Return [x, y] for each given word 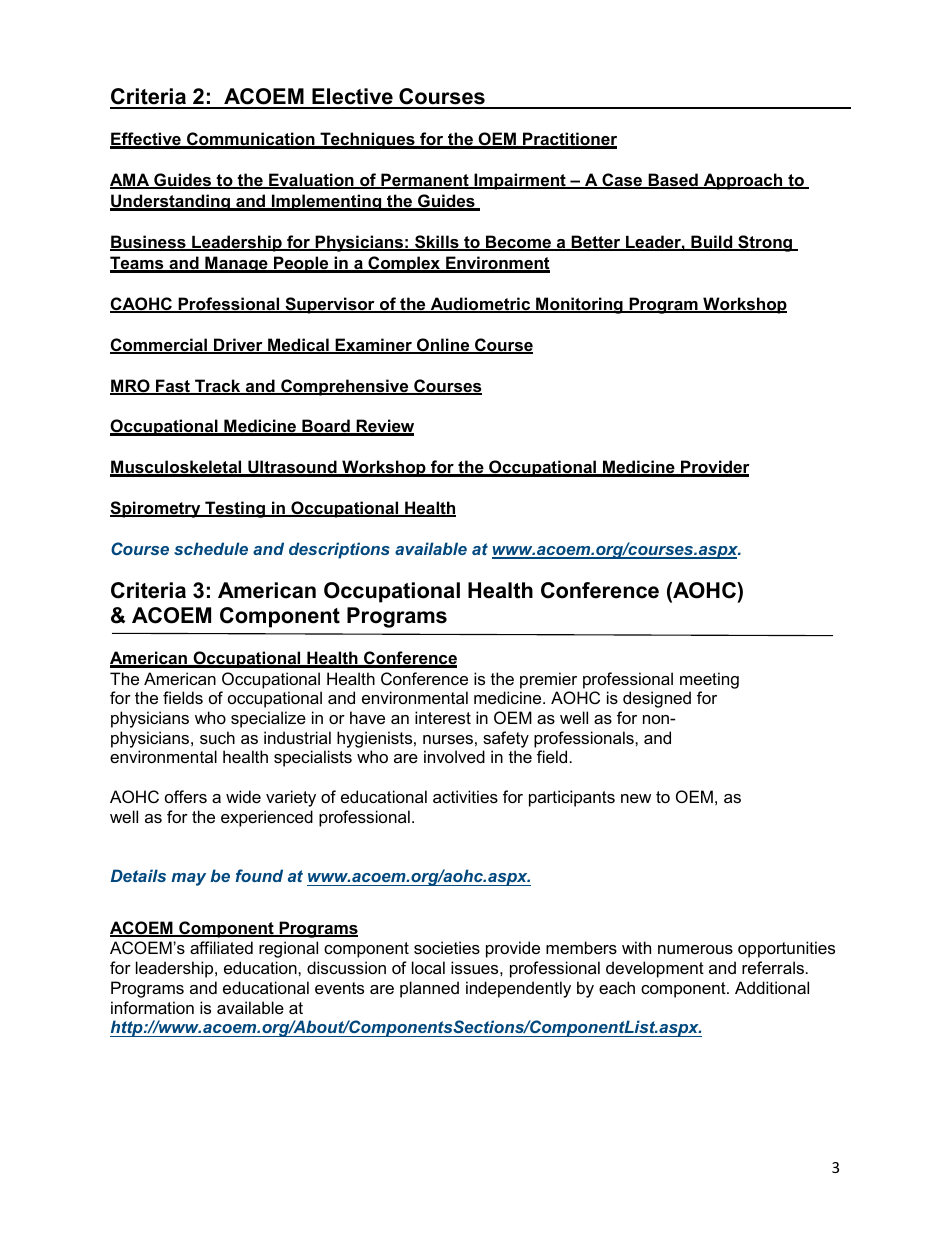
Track [218, 387]
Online [443, 346]
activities [465, 796]
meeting [709, 680]
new [636, 798]
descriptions [339, 550]
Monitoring [579, 305]
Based [673, 181]
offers [186, 796]
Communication [251, 140]
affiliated [221, 947]
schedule [211, 548]
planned [429, 989]
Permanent [425, 181]
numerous [695, 949]
